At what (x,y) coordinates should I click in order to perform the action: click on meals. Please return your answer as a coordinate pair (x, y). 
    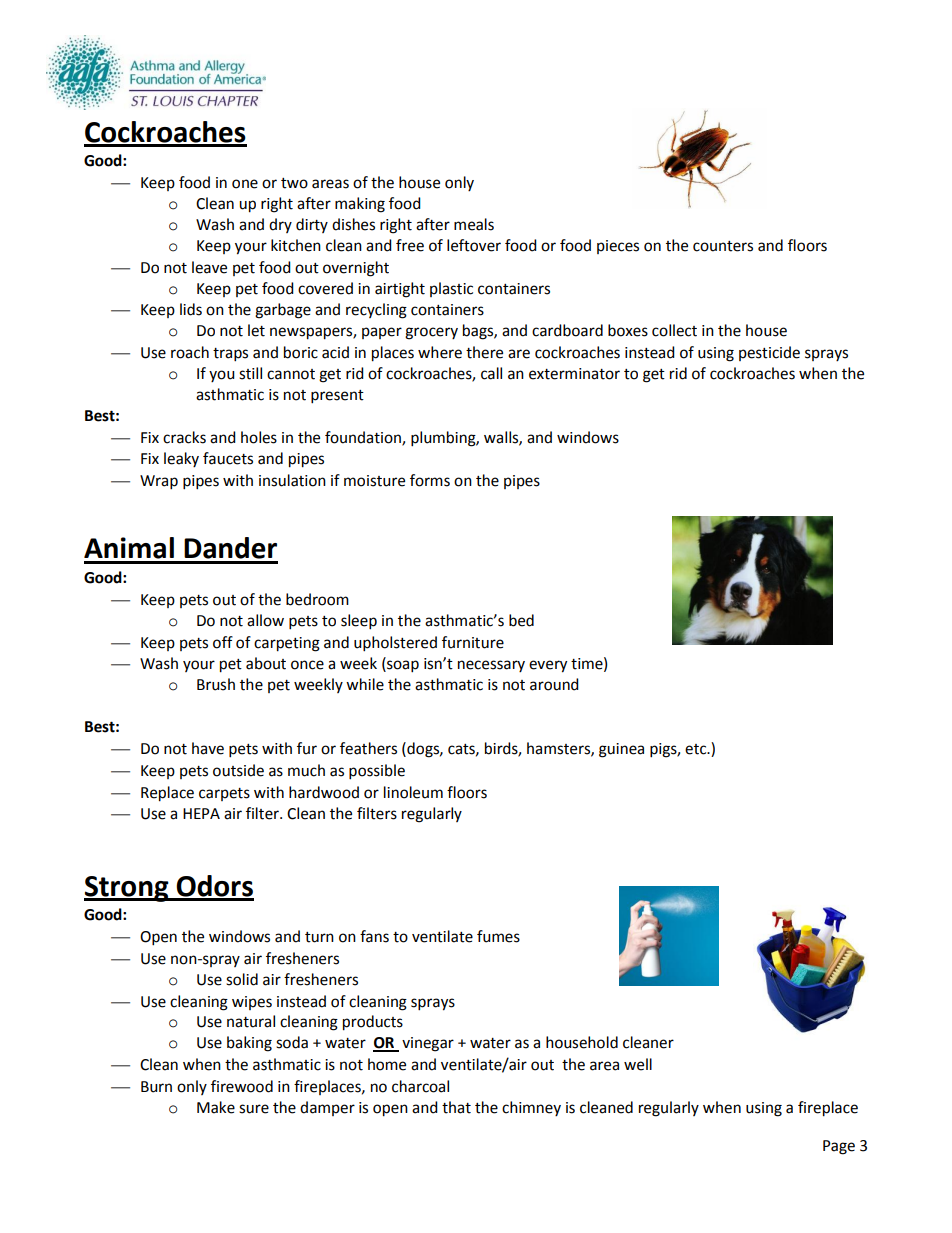
    Looking at the image, I should click on (474, 224).
